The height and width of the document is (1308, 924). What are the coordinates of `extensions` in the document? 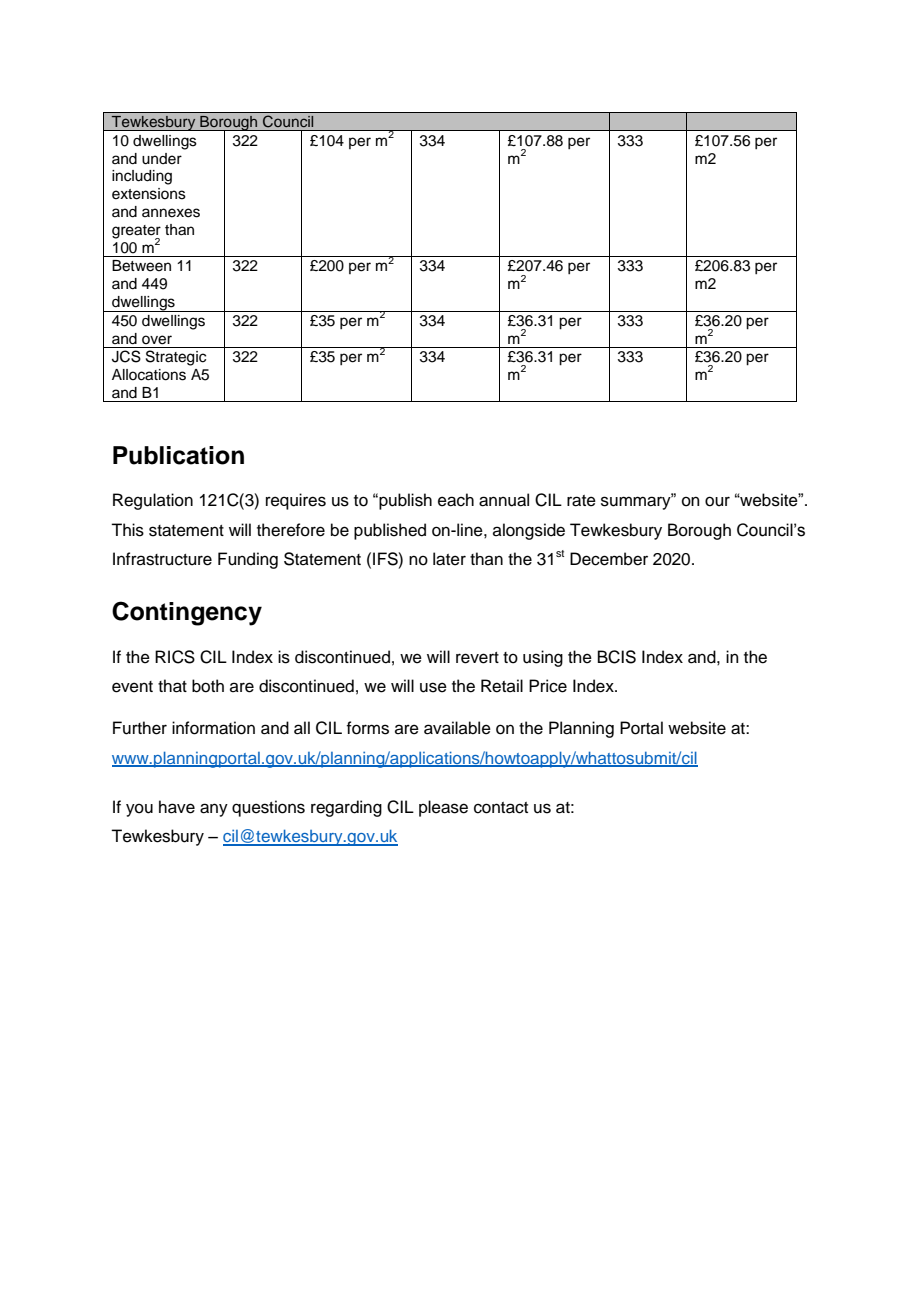 It's located at (149, 194).
